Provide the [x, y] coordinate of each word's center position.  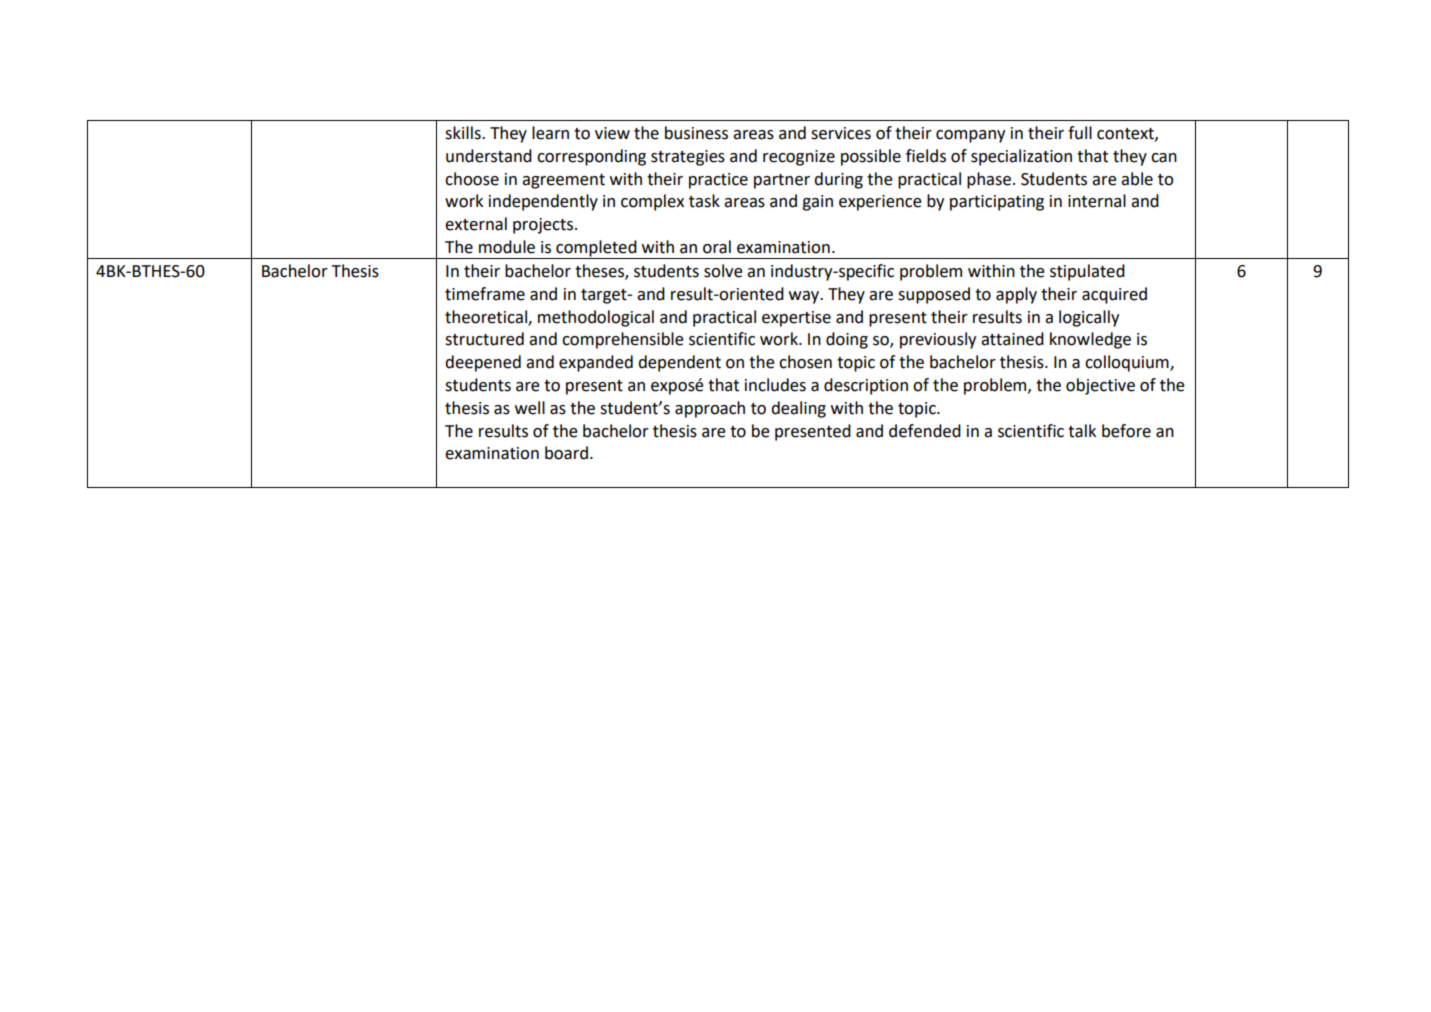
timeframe [485, 294]
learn [550, 133]
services [841, 133]
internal [1097, 201]
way [805, 297]
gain [817, 203]
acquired [1114, 295]
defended [925, 431]
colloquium [1128, 363]
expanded [596, 363]
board [566, 453]
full [1080, 133]
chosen [805, 362]
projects [543, 226]
